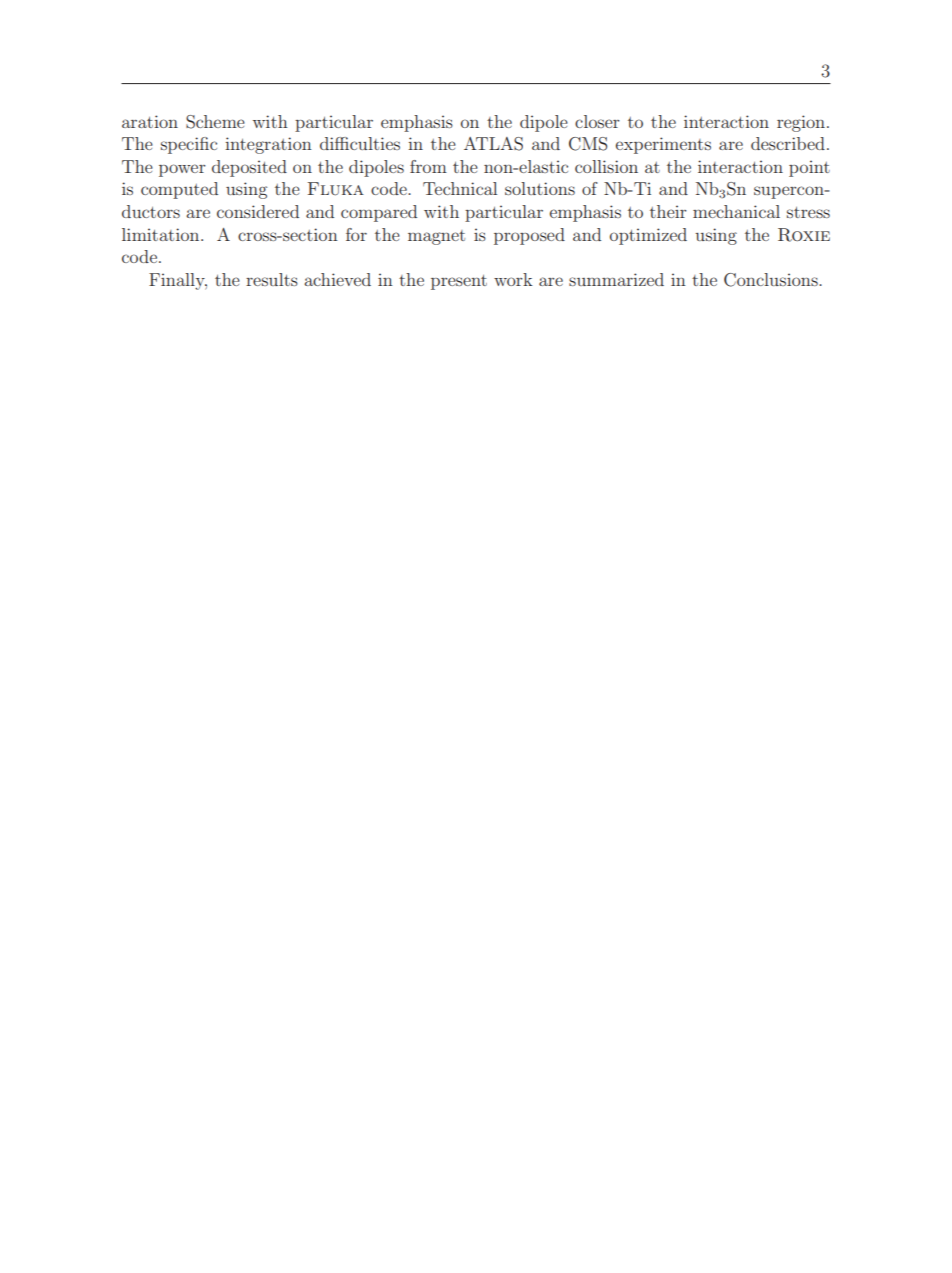 The width and height of the image is (952, 1273). What do you see at coordinates (809, 168) in the image?
I see `point` at bounding box center [809, 168].
